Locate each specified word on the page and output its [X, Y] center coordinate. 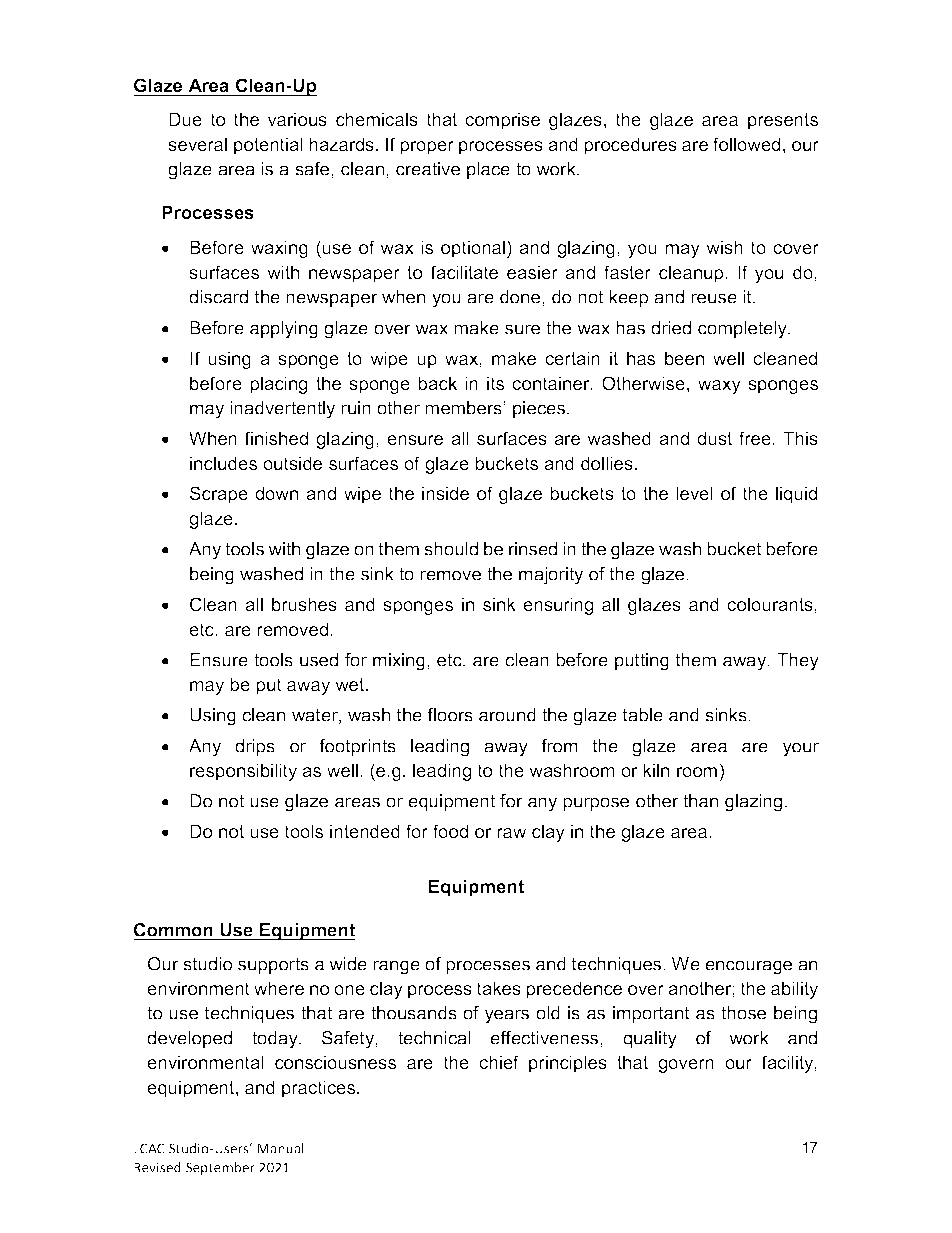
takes [499, 988]
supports [273, 965]
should [451, 549]
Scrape [219, 495]
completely [743, 330]
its [495, 383]
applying [284, 330]
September [220, 1169]
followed [746, 144]
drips [255, 747]
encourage [748, 967]
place [488, 170]
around [507, 715]
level [694, 493]
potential [268, 146]
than [700, 801]
